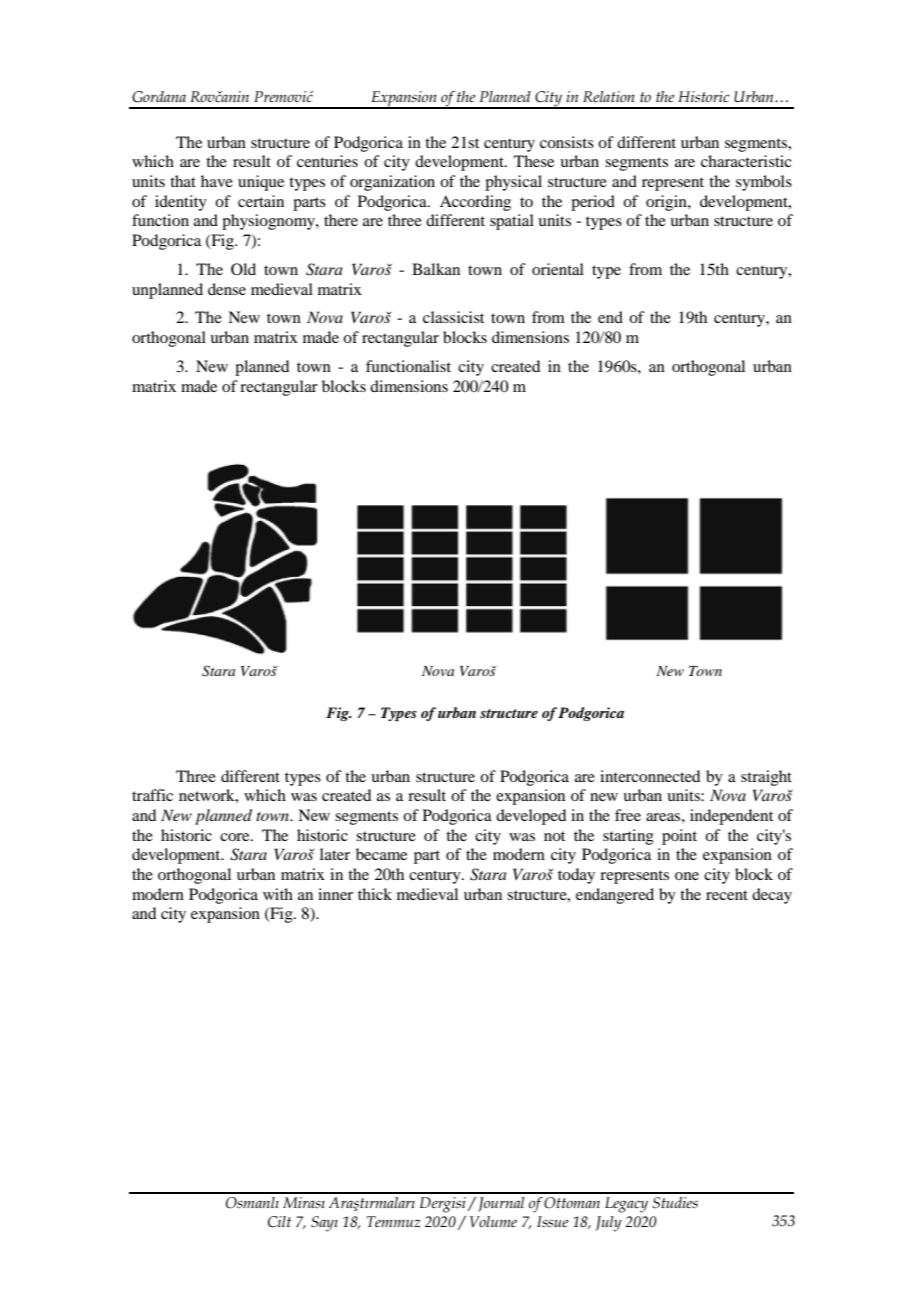 Image resolution: width=924 pixels, height=1308 pixels. What do you see at coordinates (227, 289) in the screenshot?
I see `dense` at bounding box center [227, 289].
